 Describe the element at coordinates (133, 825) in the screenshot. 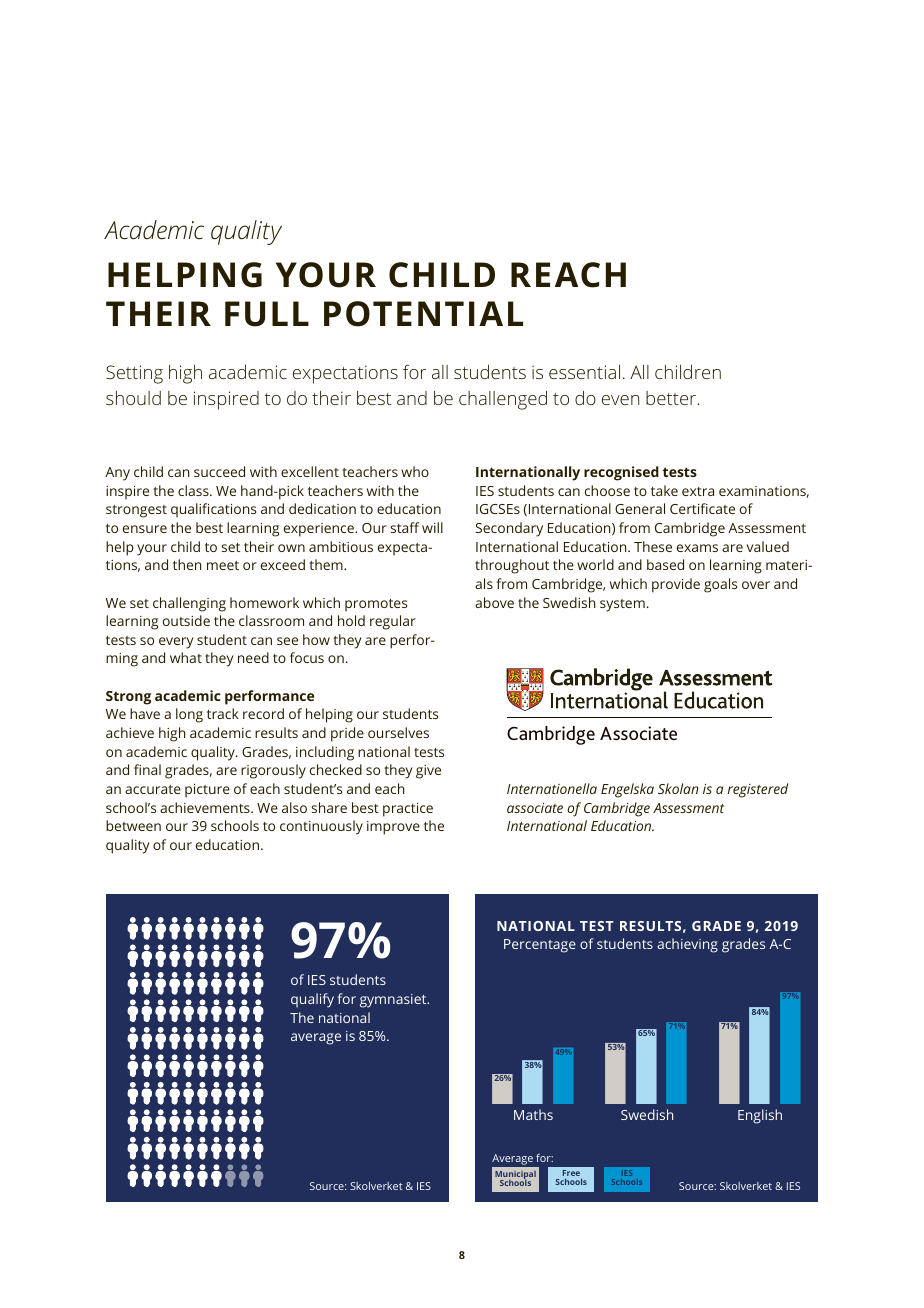

I see `between` at that location.
